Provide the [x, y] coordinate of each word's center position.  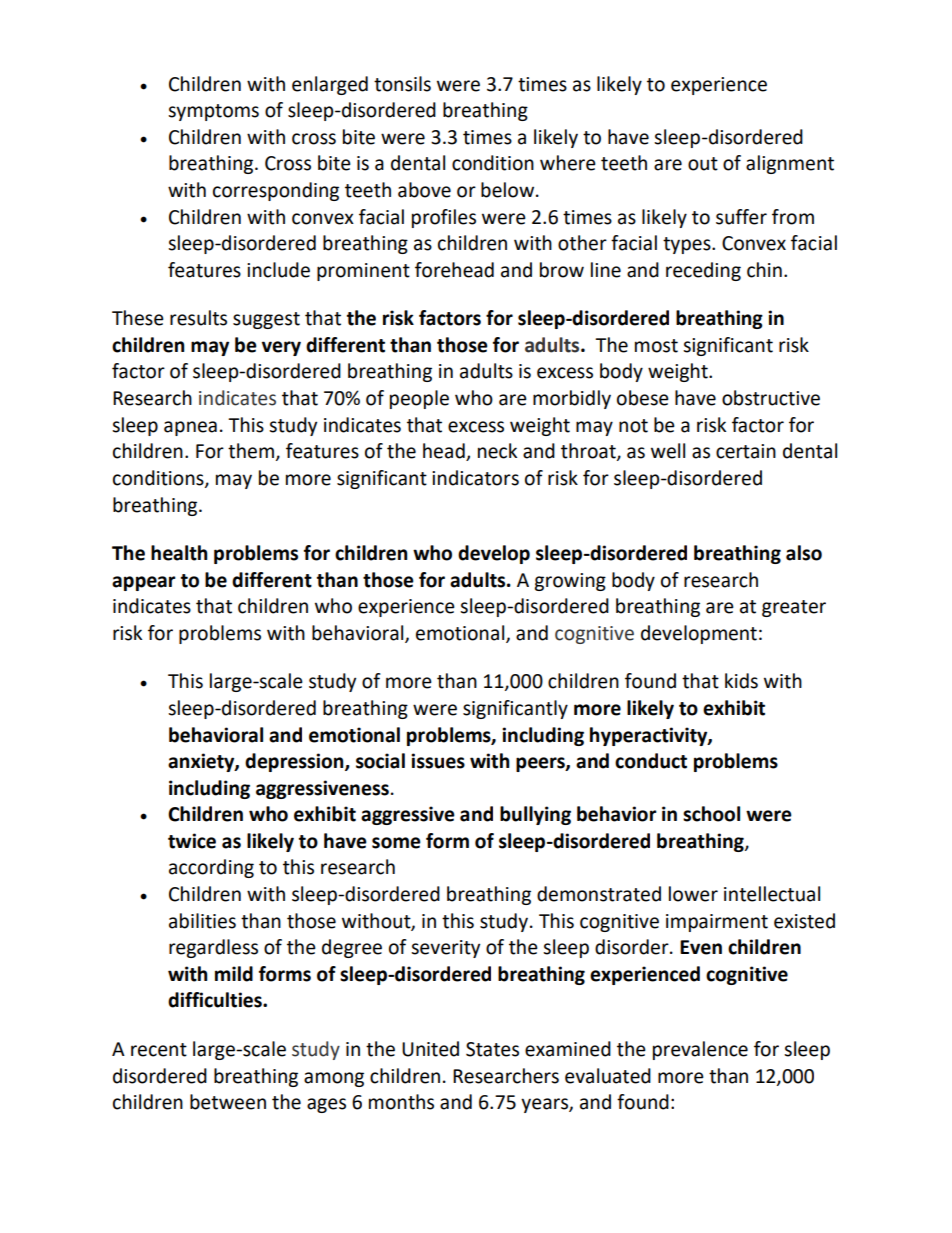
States [492, 1049]
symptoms [213, 112]
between [228, 1102]
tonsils [402, 84]
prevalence [700, 1050]
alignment [790, 164]
